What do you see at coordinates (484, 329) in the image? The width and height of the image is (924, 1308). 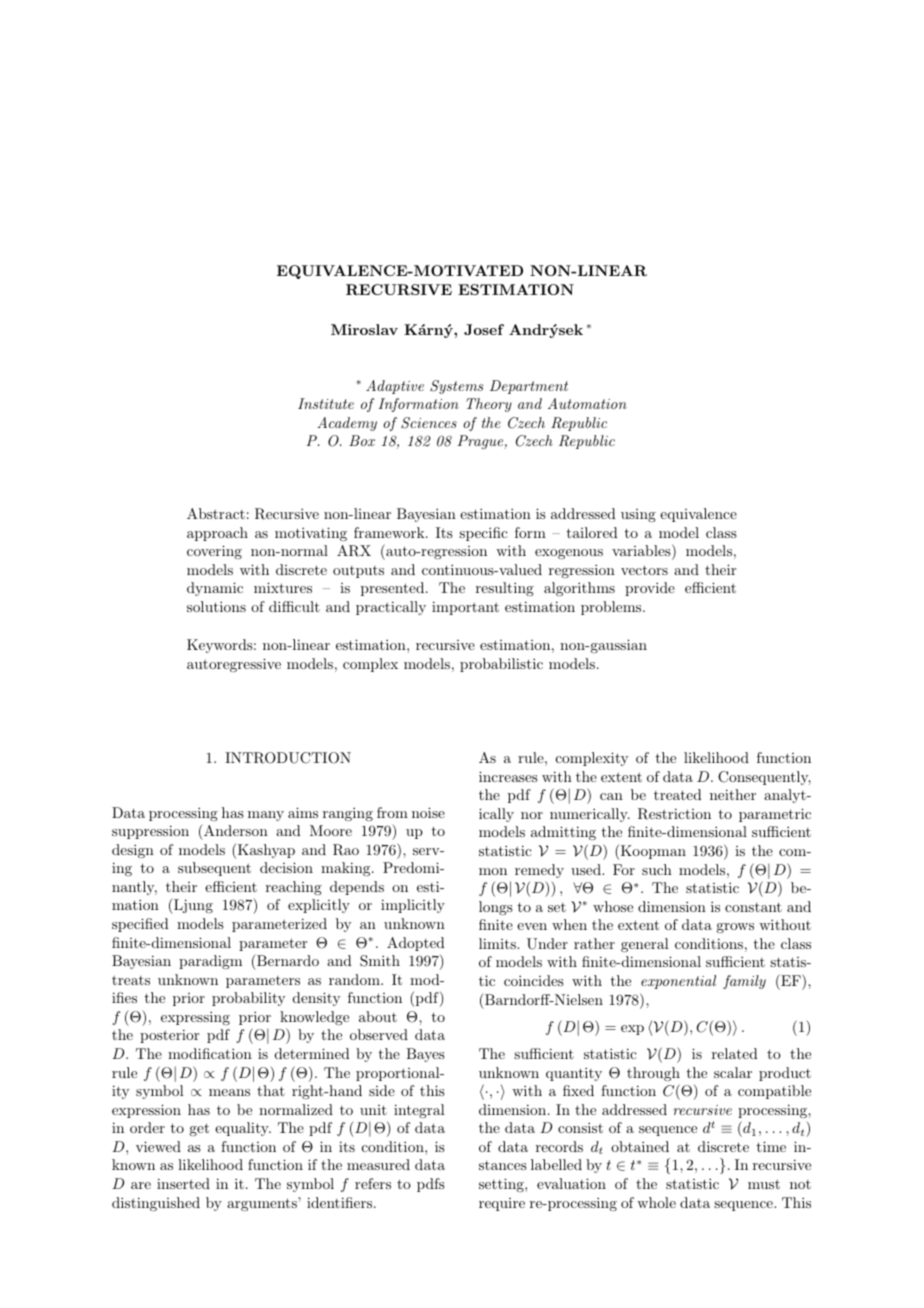 I see `Josef` at bounding box center [484, 329].
